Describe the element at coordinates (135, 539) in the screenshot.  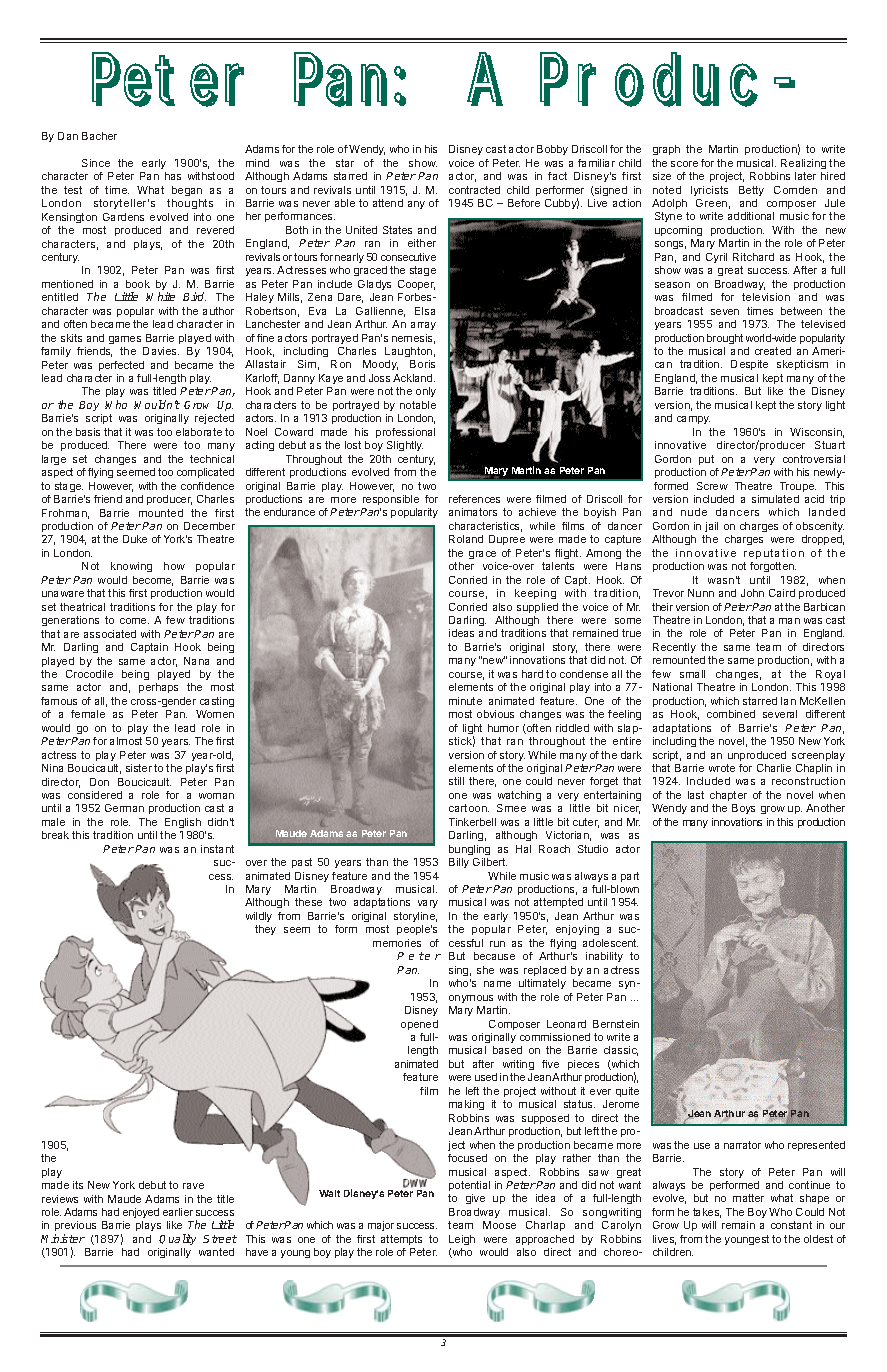
I see `Duke` at that location.
